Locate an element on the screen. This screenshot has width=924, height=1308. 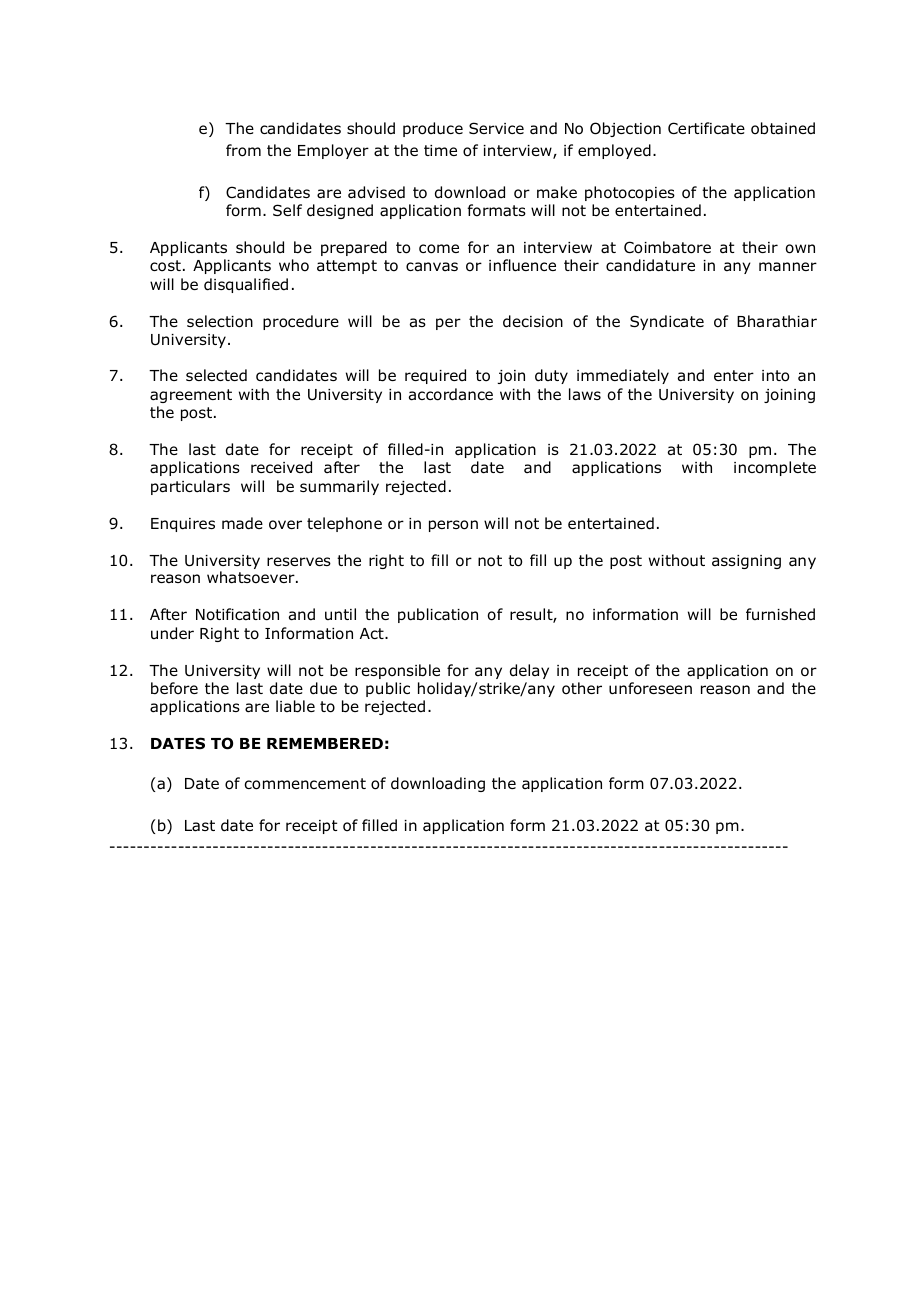
accordance is located at coordinates (451, 394).
